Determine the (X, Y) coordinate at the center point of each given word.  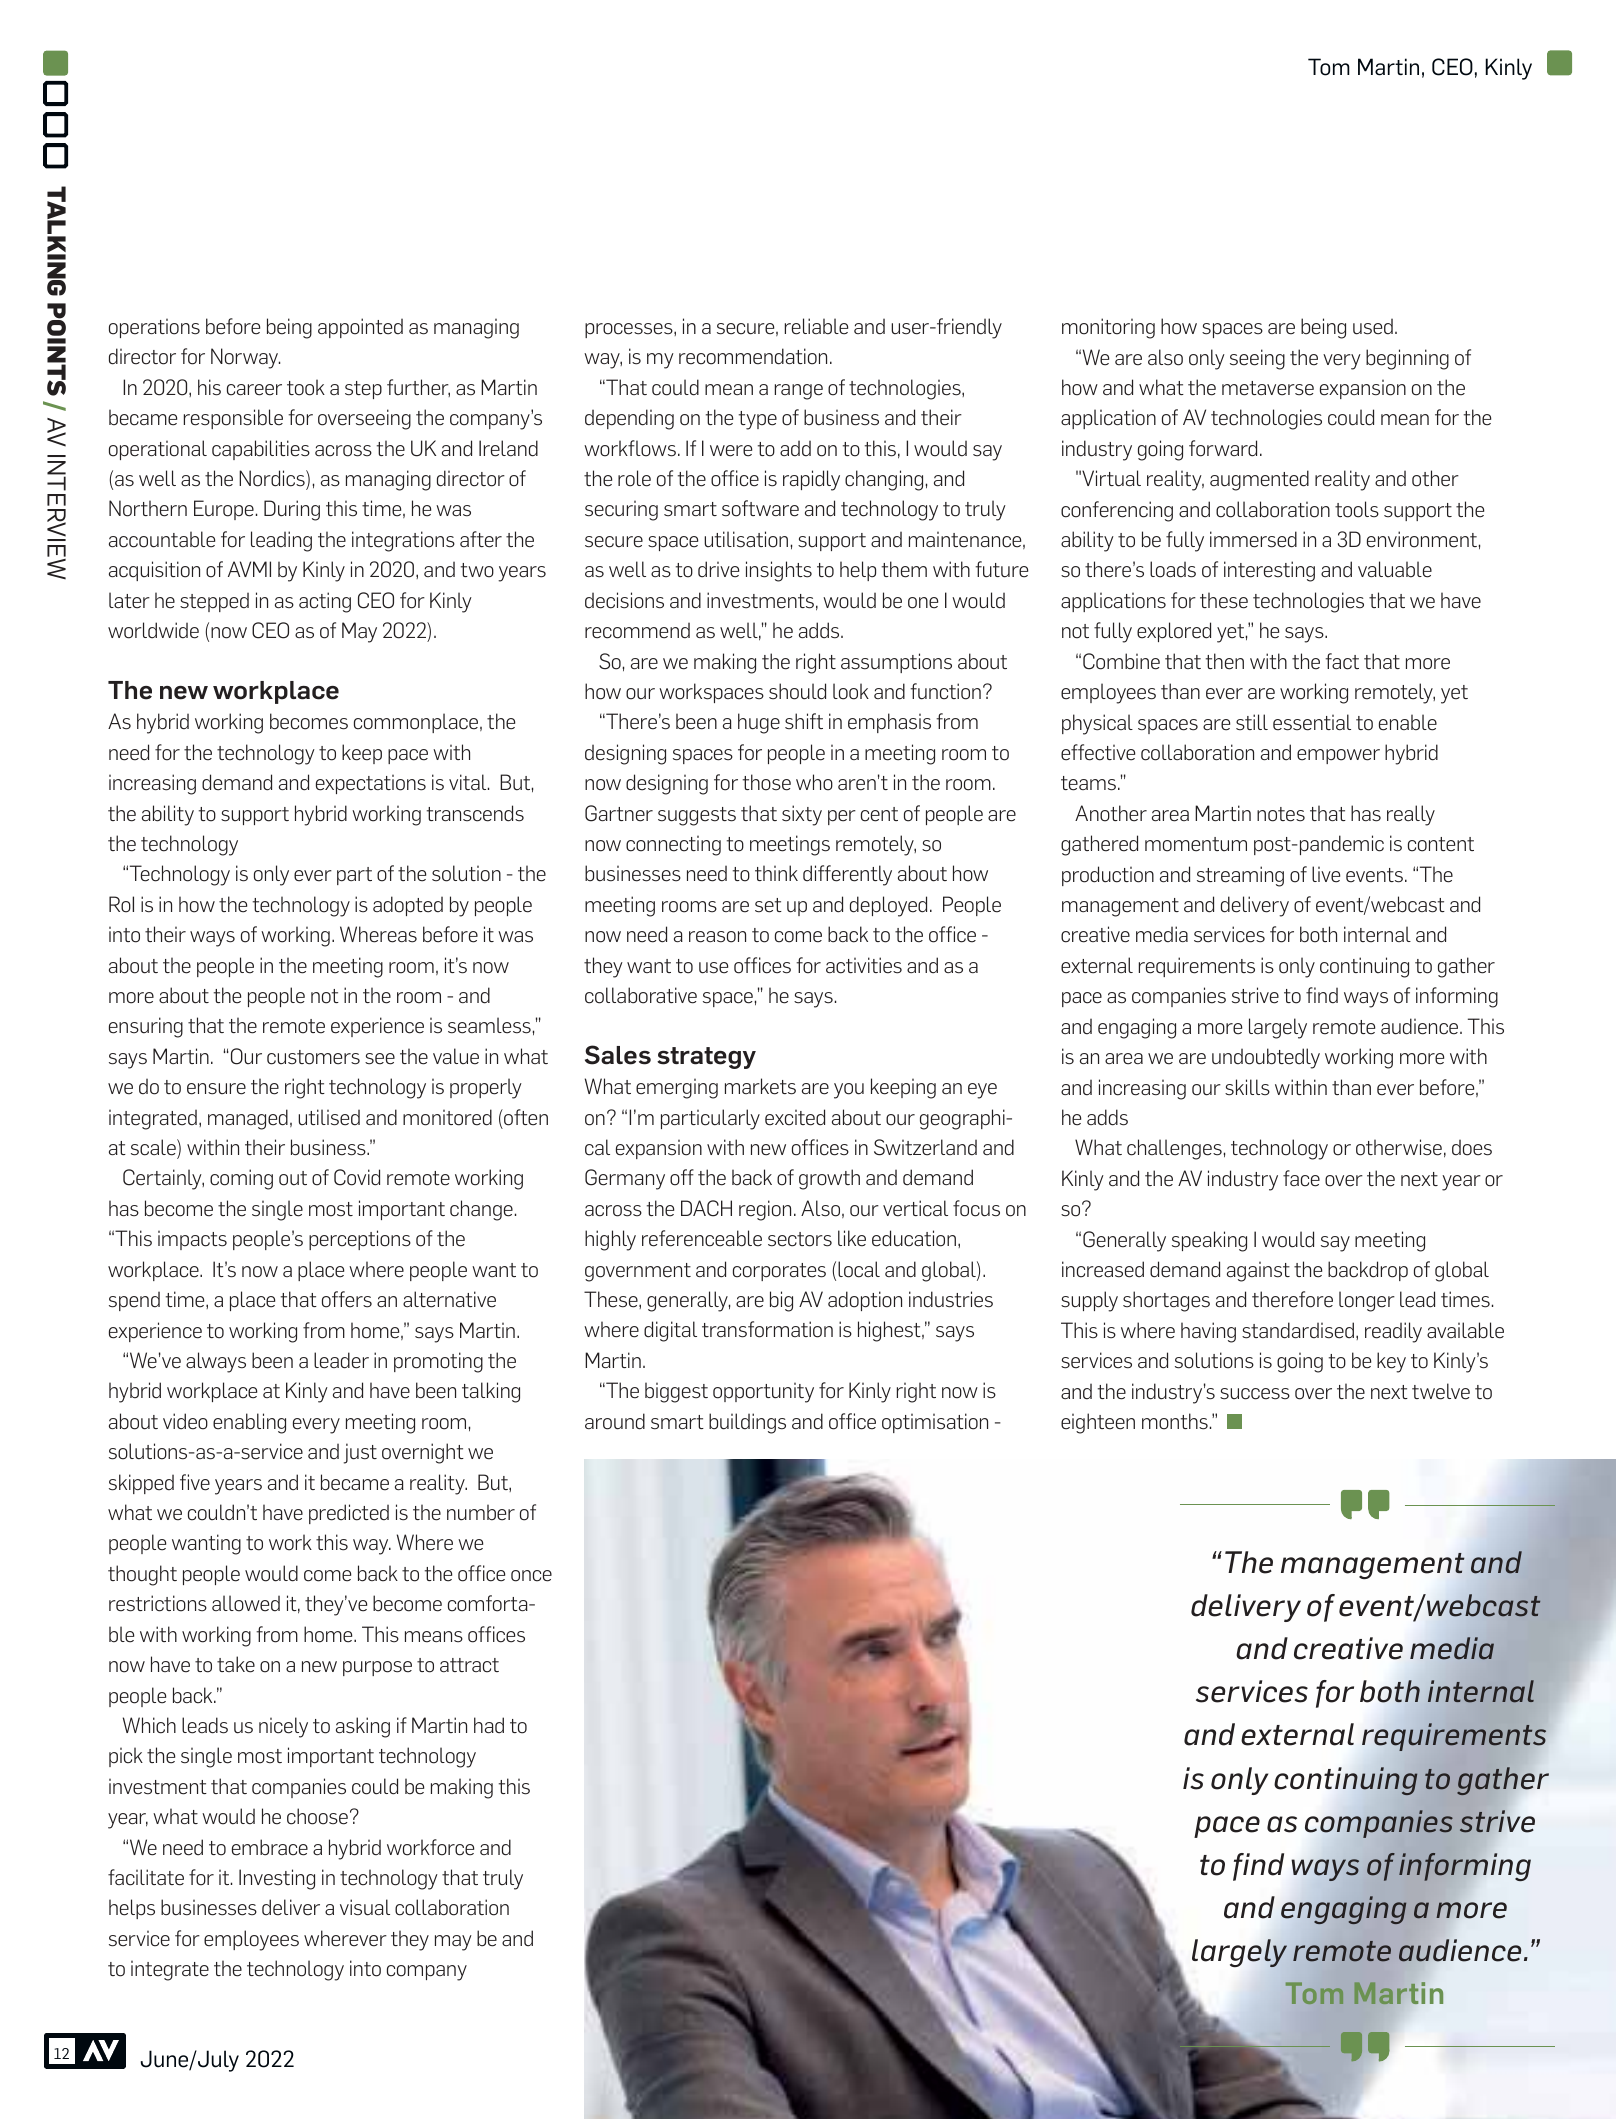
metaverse (1268, 388)
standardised (1298, 1330)
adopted (408, 906)
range (799, 392)
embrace (270, 1847)
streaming (1240, 876)
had (489, 1725)
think (776, 873)
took (306, 387)
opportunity (763, 1392)
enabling (249, 1423)
